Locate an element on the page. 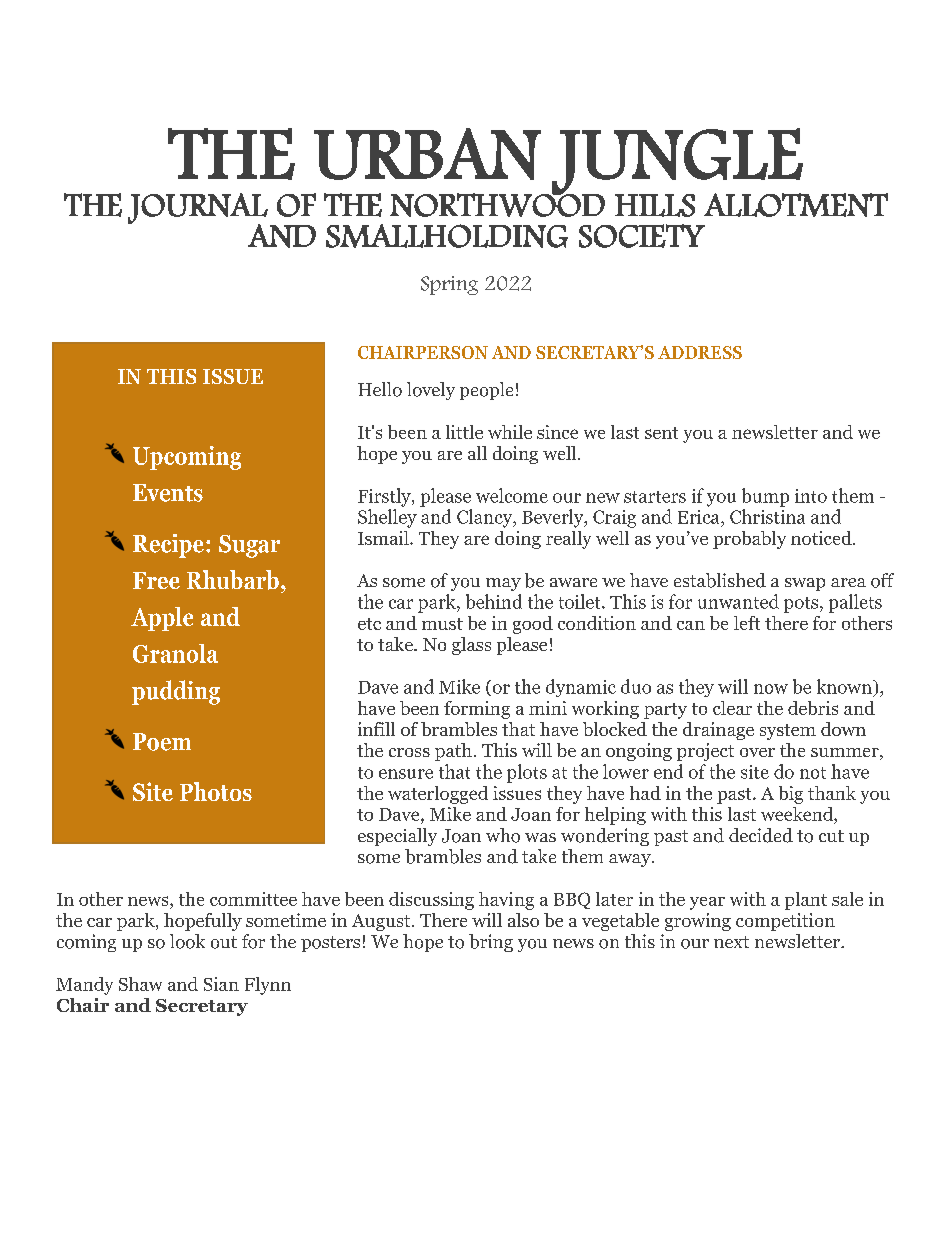  look is located at coordinates (187, 941).
